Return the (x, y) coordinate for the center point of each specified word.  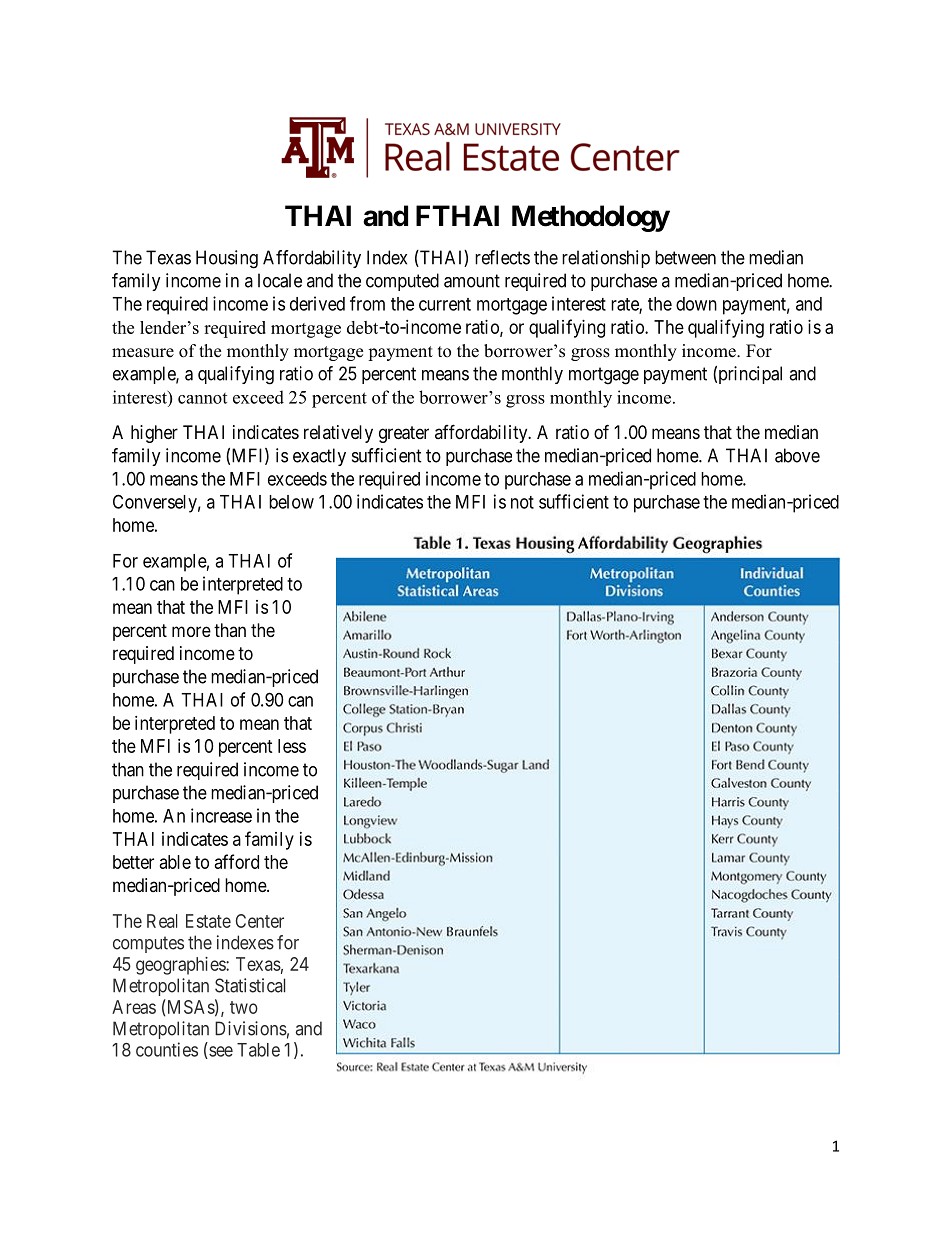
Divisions (251, 1028)
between (685, 257)
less (292, 746)
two (244, 1007)
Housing (227, 259)
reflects (502, 257)
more (191, 631)
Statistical (250, 985)
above (797, 455)
